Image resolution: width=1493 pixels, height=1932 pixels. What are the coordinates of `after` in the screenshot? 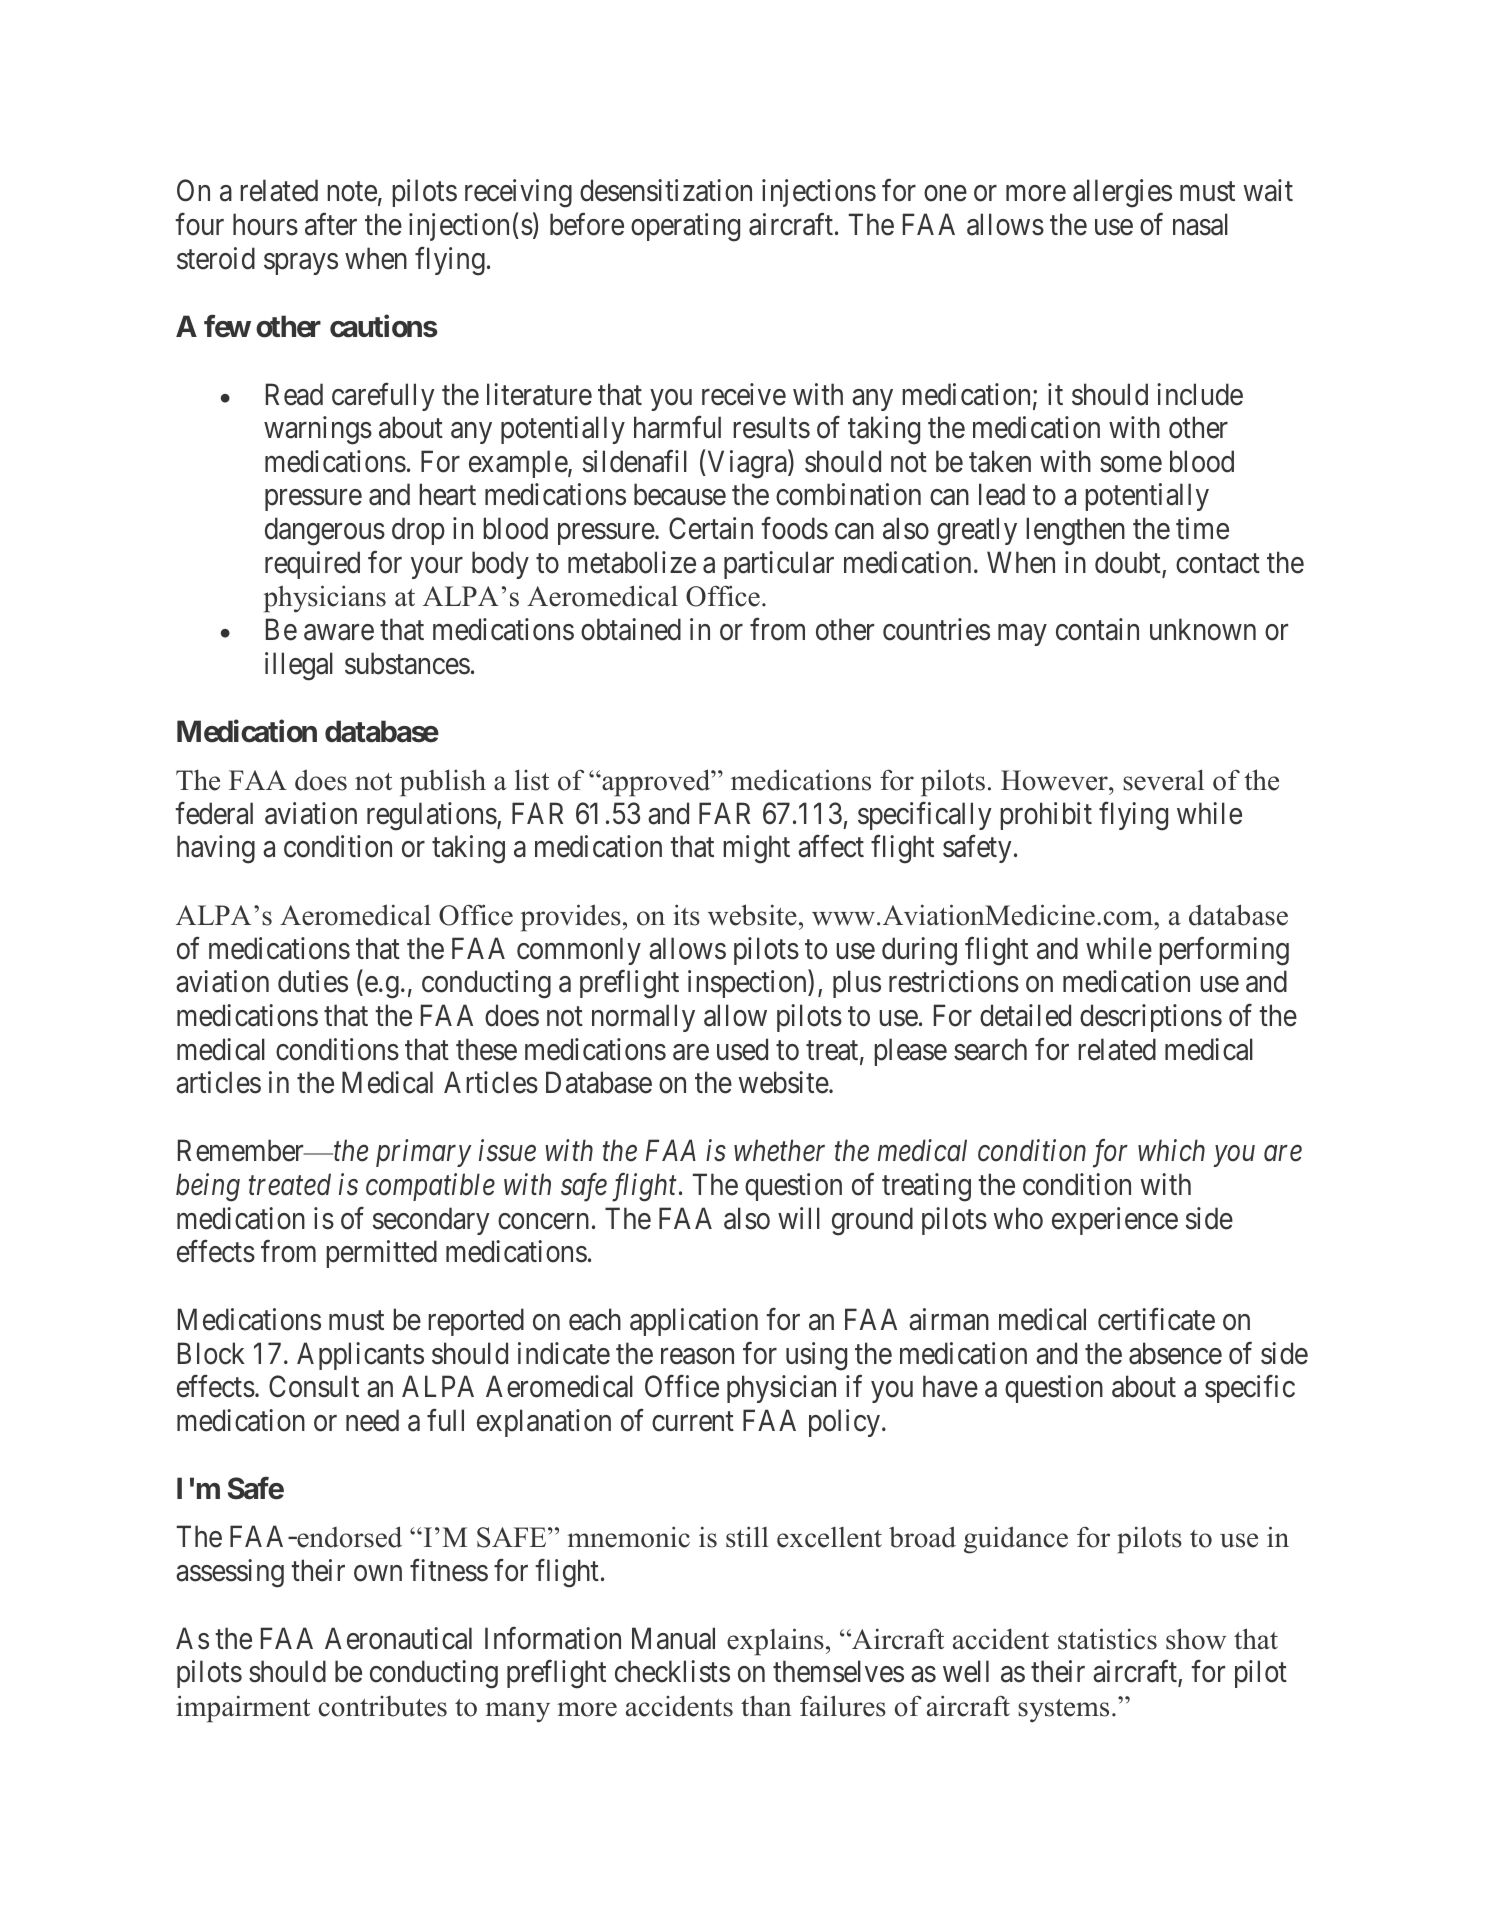 It's located at (331, 224).
